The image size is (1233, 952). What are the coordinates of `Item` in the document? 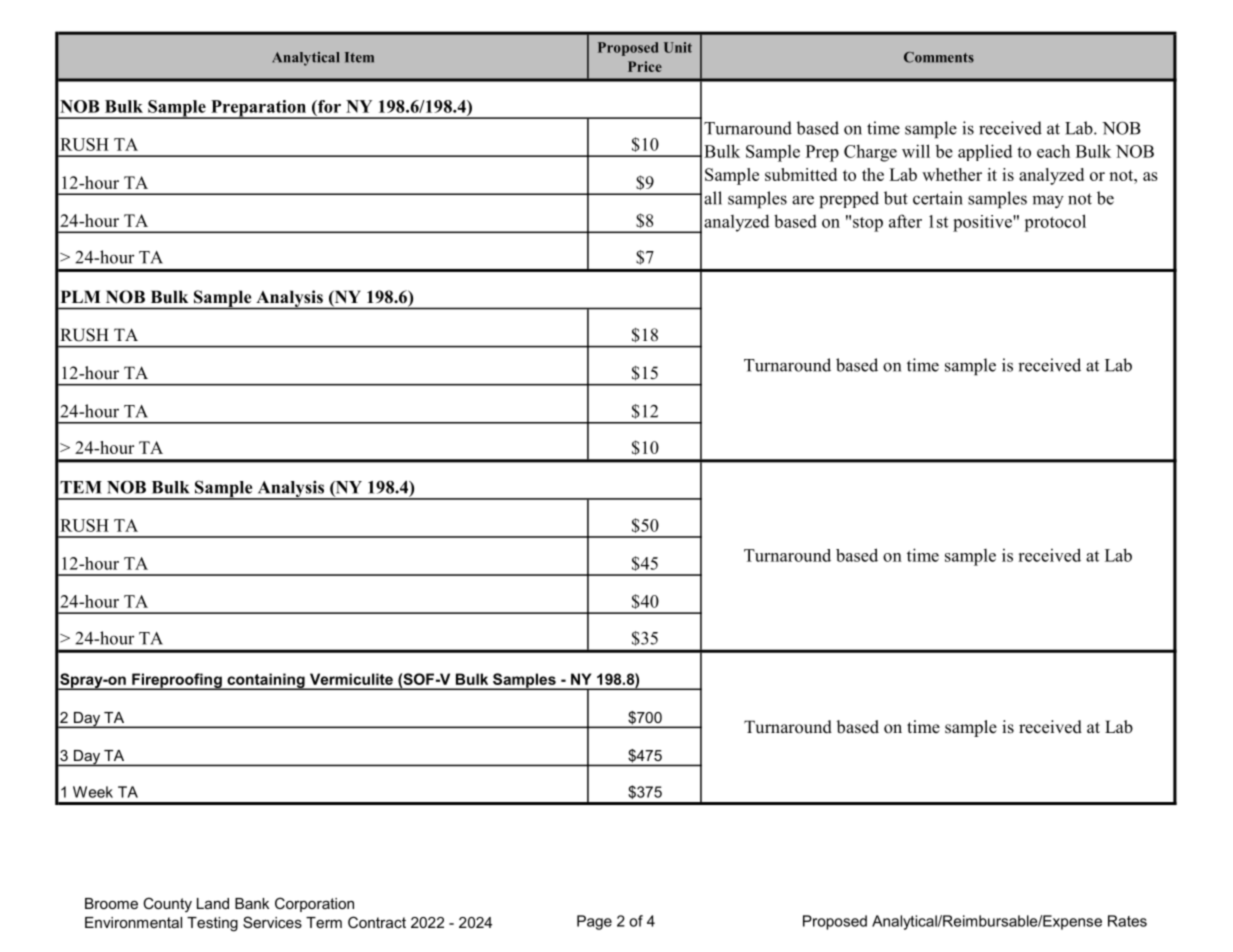 It's located at (359, 57).
